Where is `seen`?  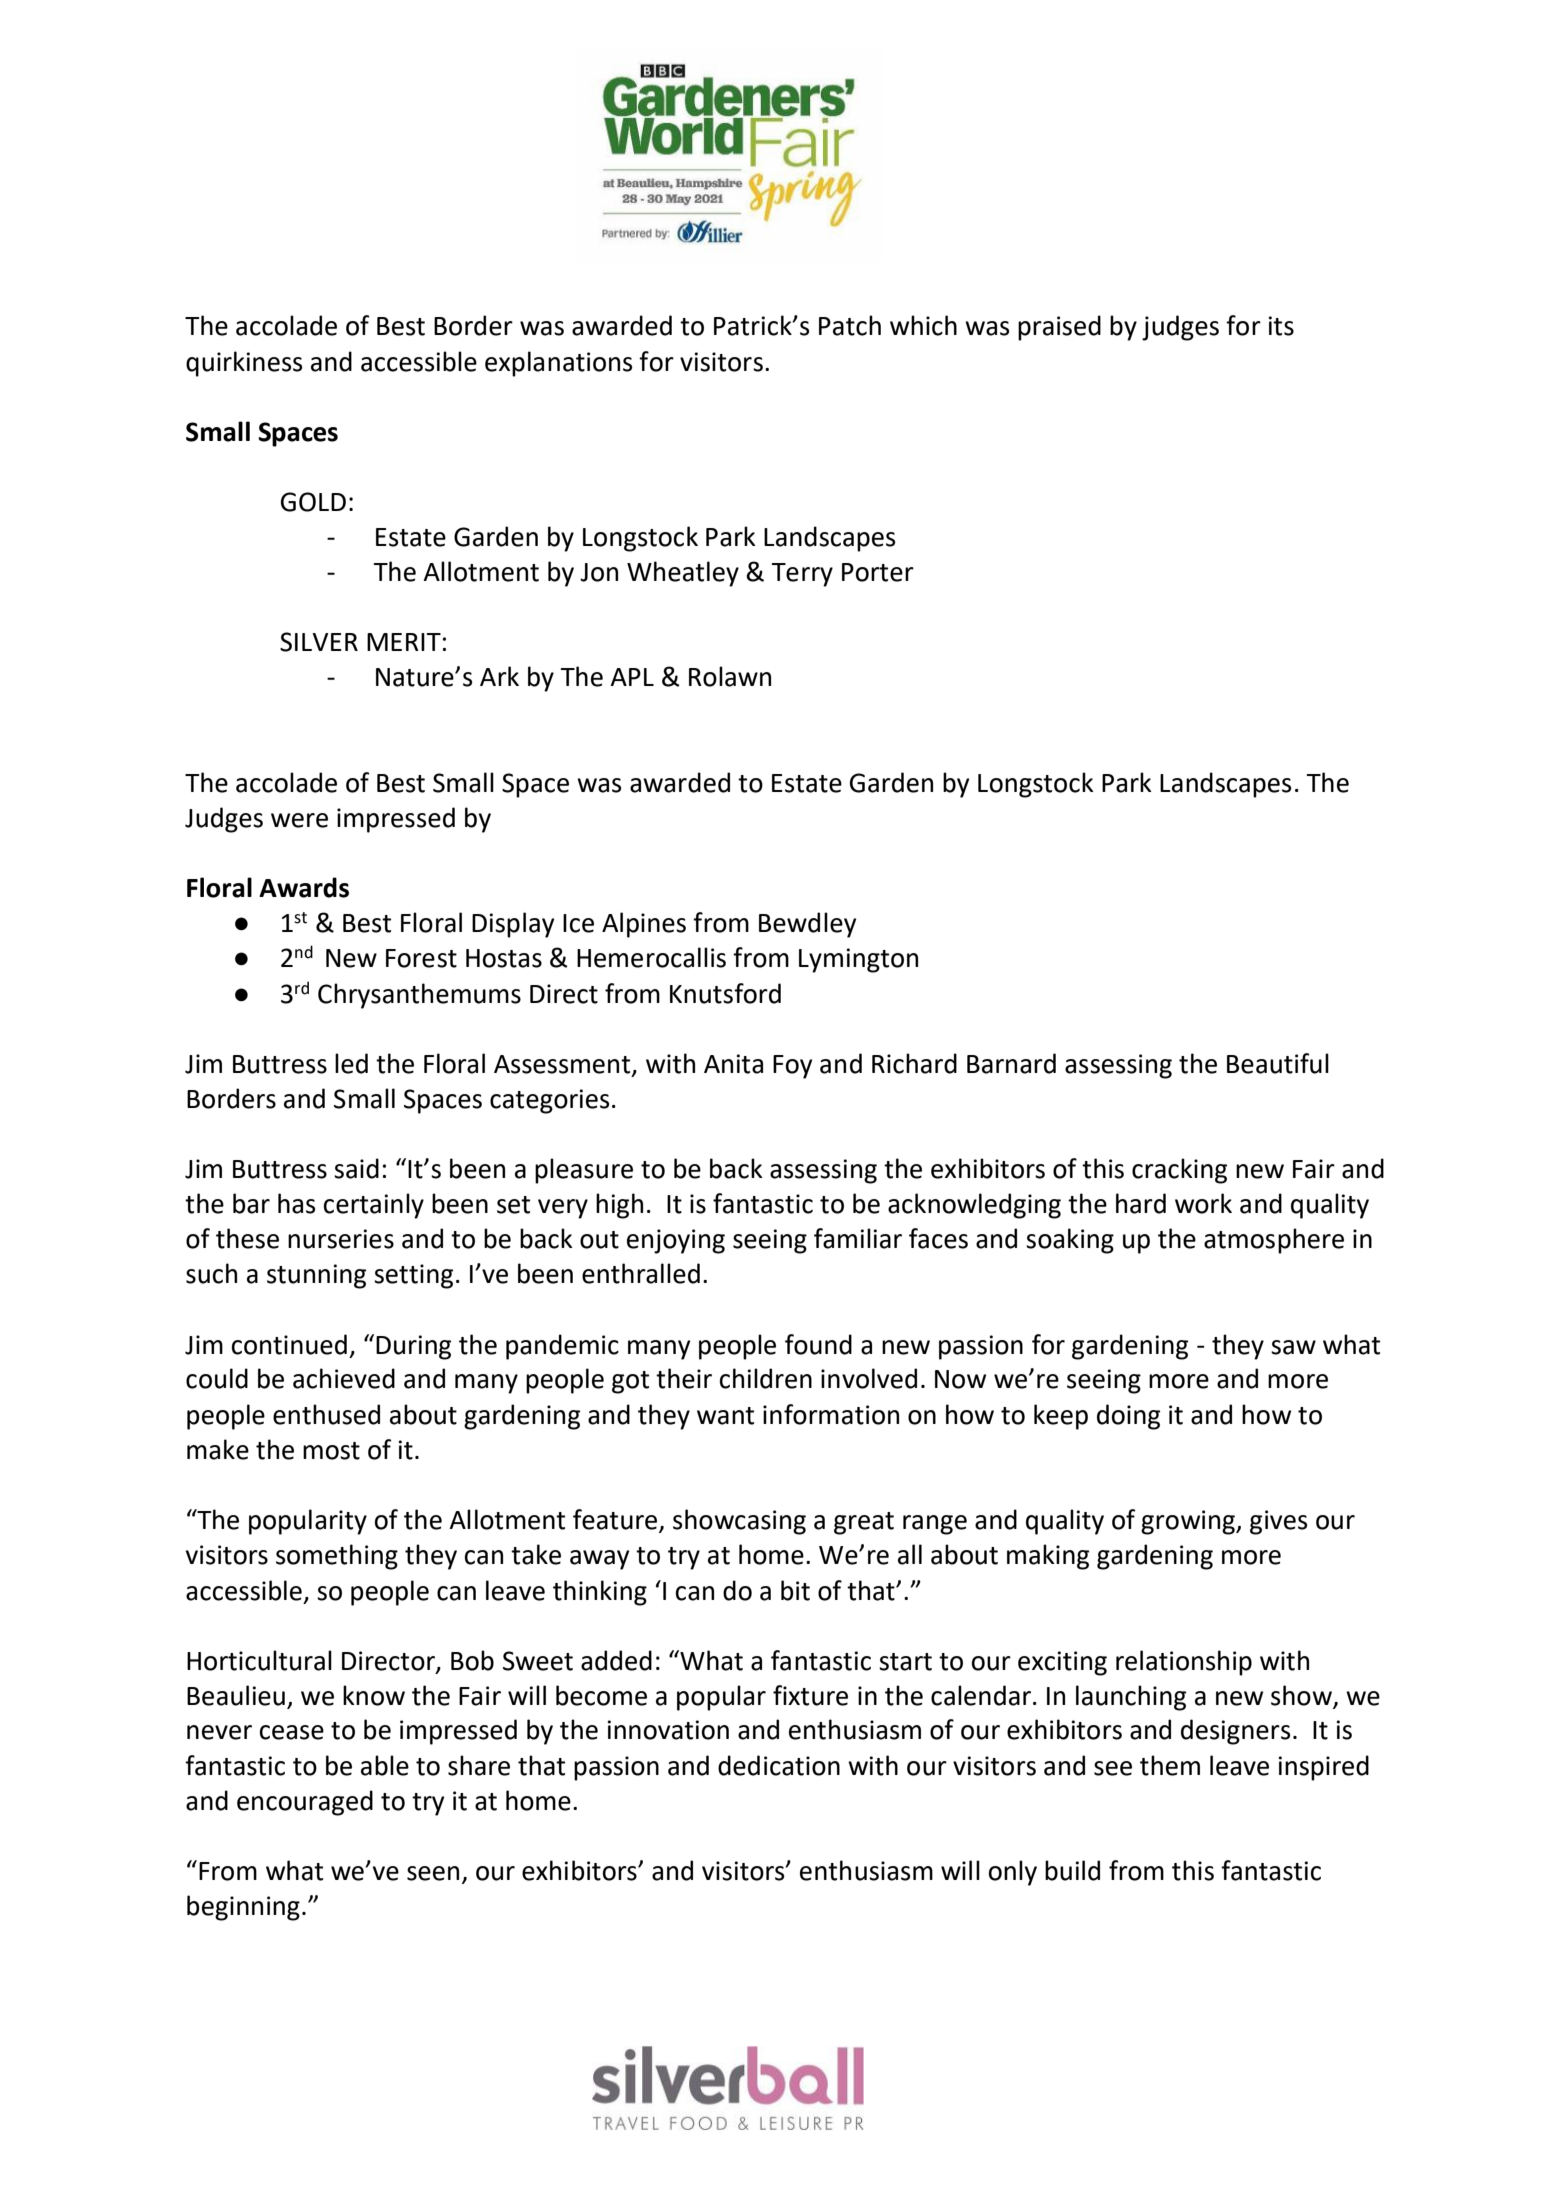
seen is located at coordinates (433, 1873).
